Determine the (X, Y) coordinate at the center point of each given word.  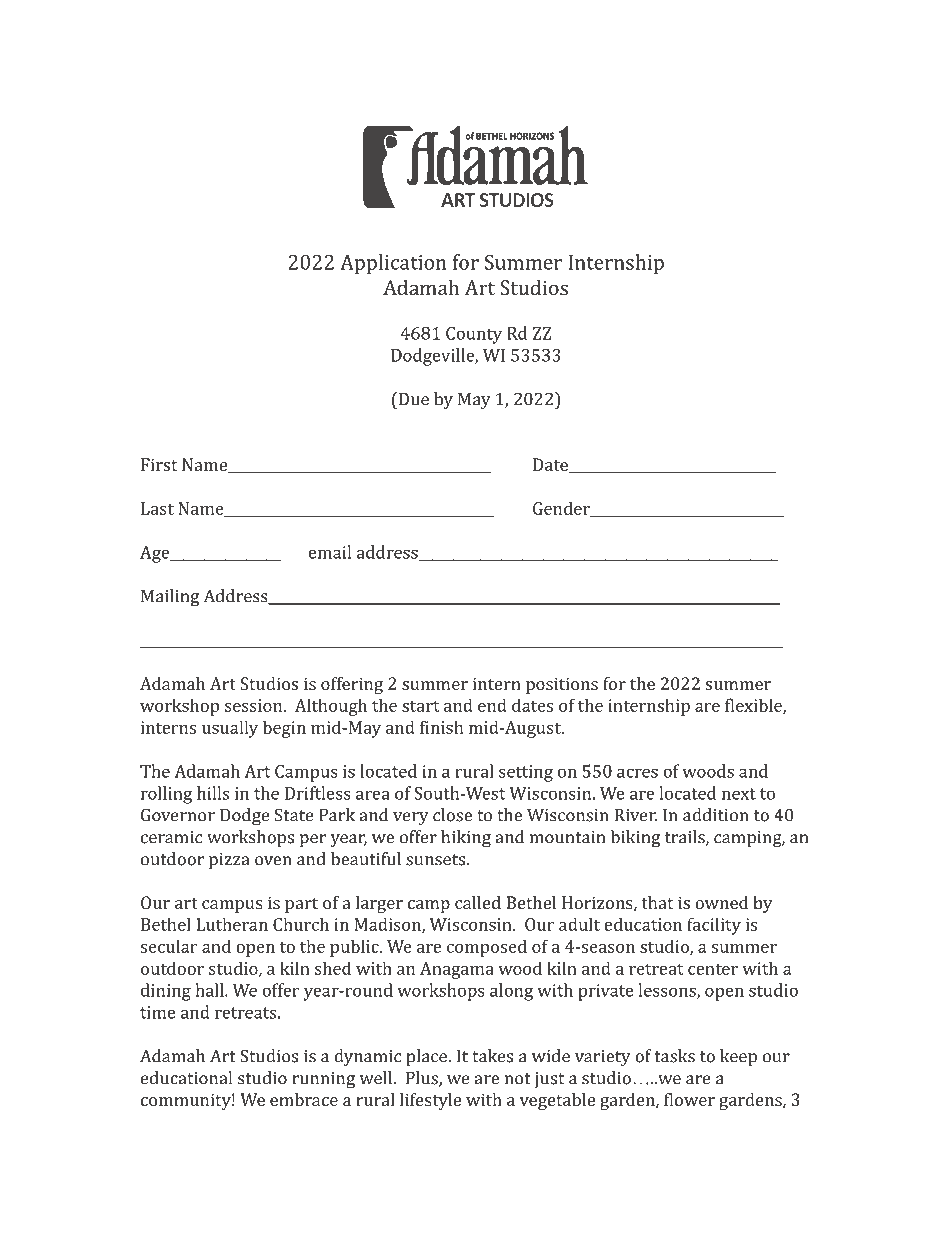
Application (393, 264)
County (474, 335)
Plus (423, 1079)
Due (412, 399)
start (421, 706)
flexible (754, 706)
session (254, 705)
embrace (304, 1099)
